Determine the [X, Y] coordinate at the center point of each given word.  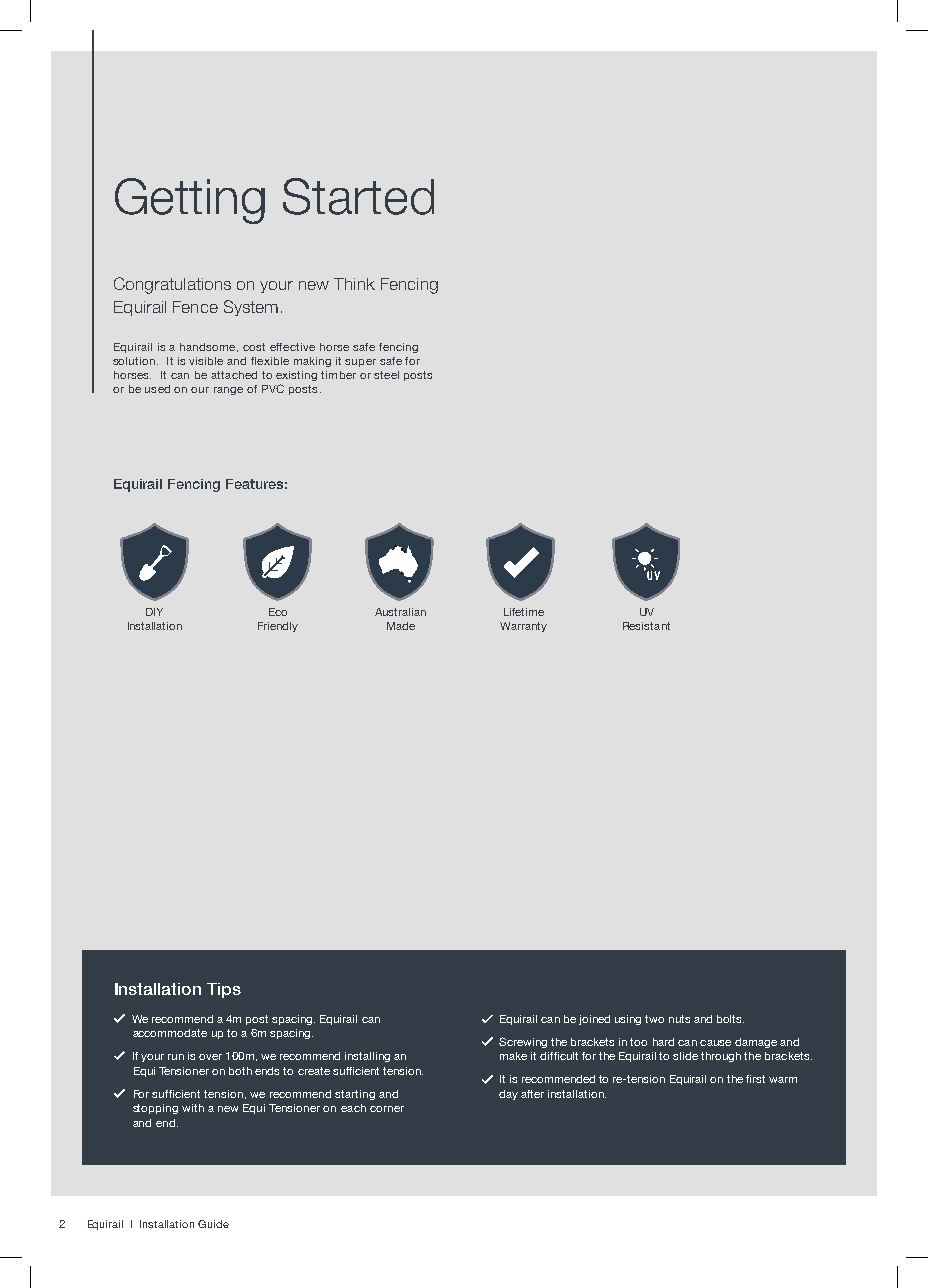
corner [387, 1109]
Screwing [523, 1042]
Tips [224, 990]
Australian [400, 612]
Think [354, 284]
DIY [154, 612]
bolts [730, 1019]
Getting [190, 201]
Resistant [646, 626]
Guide [213, 1224]
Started [358, 196]
